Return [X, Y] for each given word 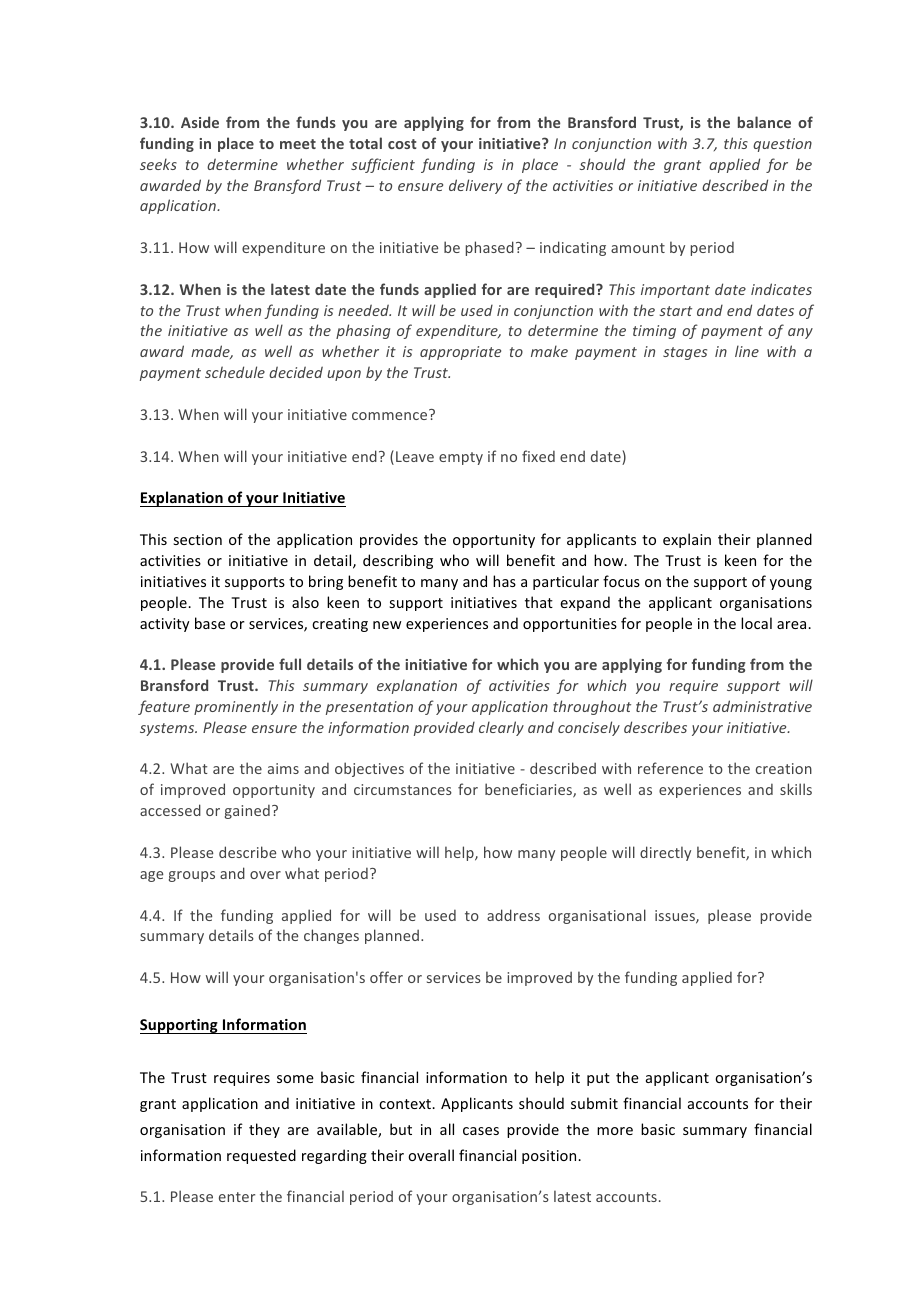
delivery [475, 186]
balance [764, 122]
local [756, 623]
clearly [501, 728]
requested [261, 1156]
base [210, 623]
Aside [200, 122]
